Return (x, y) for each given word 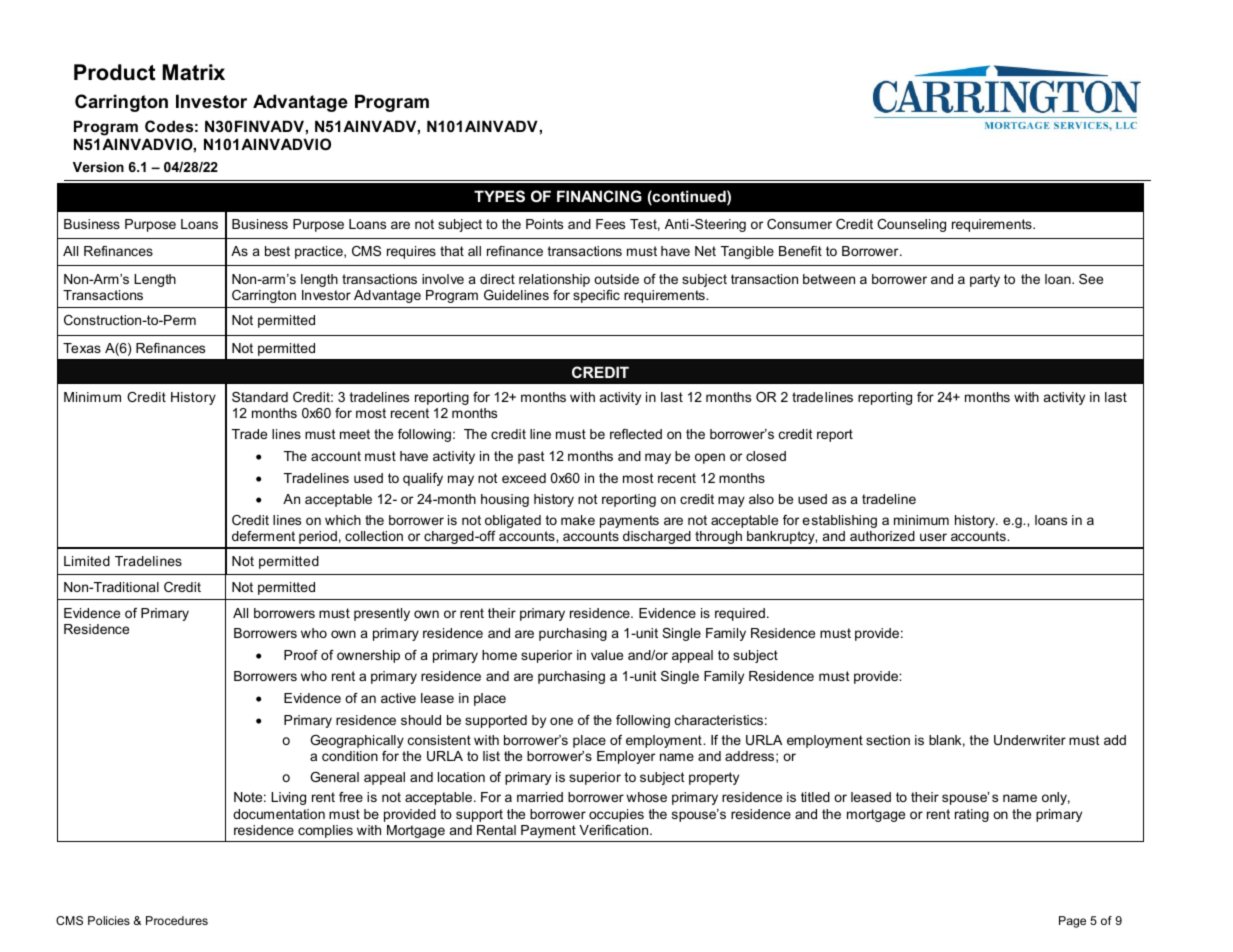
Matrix (193, 72)
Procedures (177, 920)
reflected (636, 434)
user (933, 537)
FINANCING (599, 196)
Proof (301, 655)
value (607, 655)
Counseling (911, 225)
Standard (260, 397)
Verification (615, 830)
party (985, 280)
